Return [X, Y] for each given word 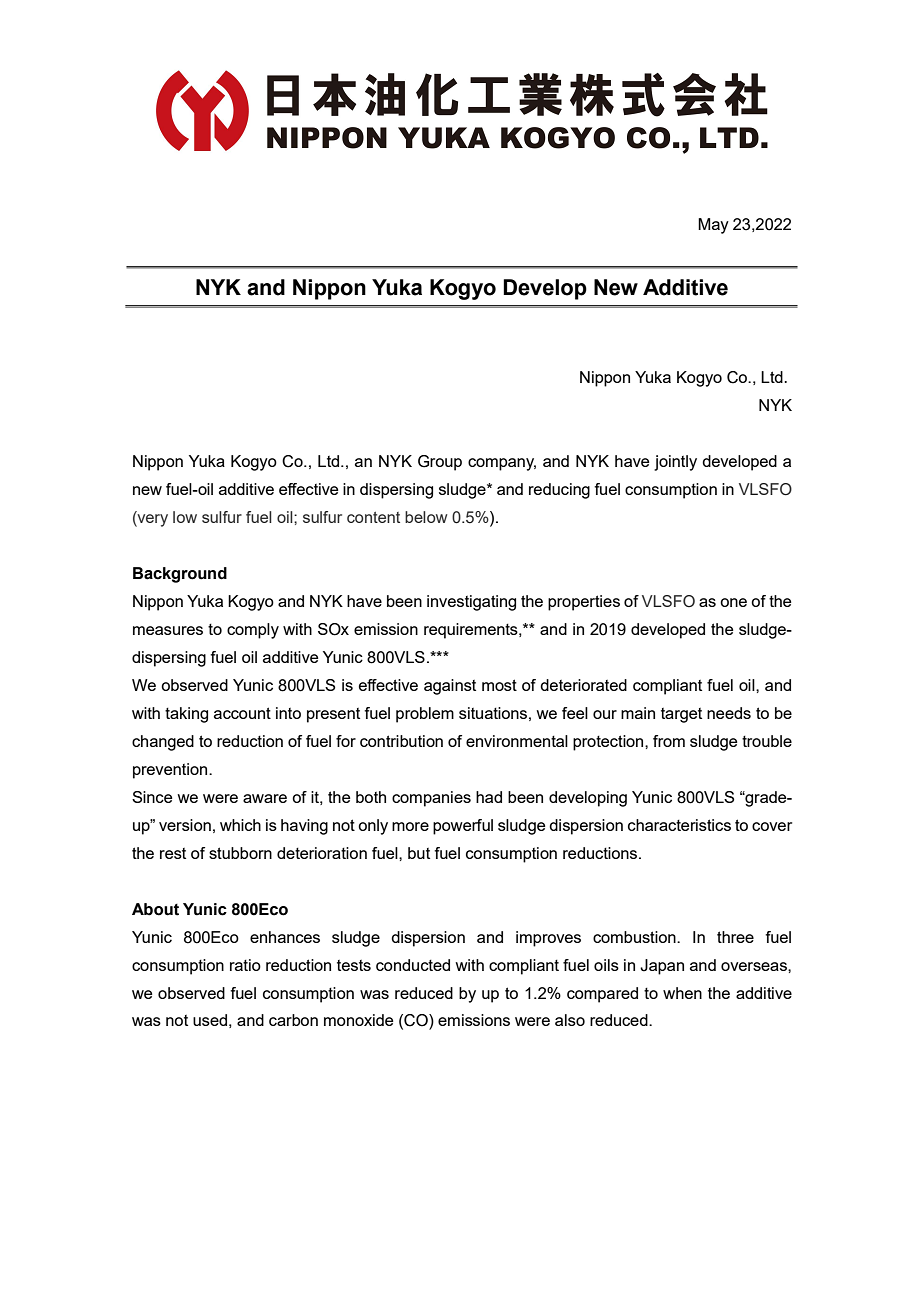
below [426, 517]
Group [440, 463]
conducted [413, 965]
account [242, 713]
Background [180, 575]
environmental [517, 741]
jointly [675, 463]
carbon [293, 1020]
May [713, 226]
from [669, 741]
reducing [559, 491]
